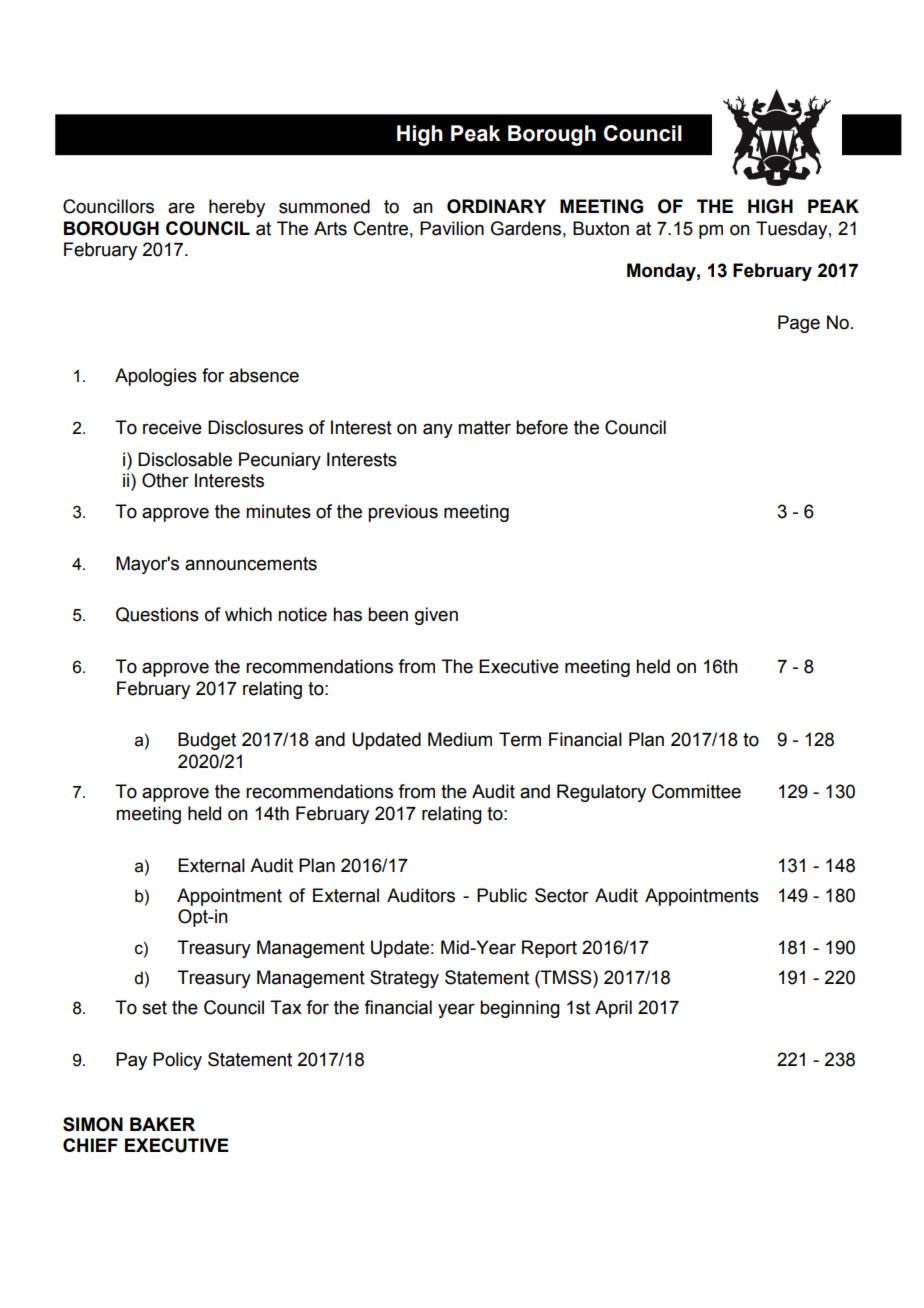  Describe the element at coordinates (181, 208) in the image. I see `are` at that location.
